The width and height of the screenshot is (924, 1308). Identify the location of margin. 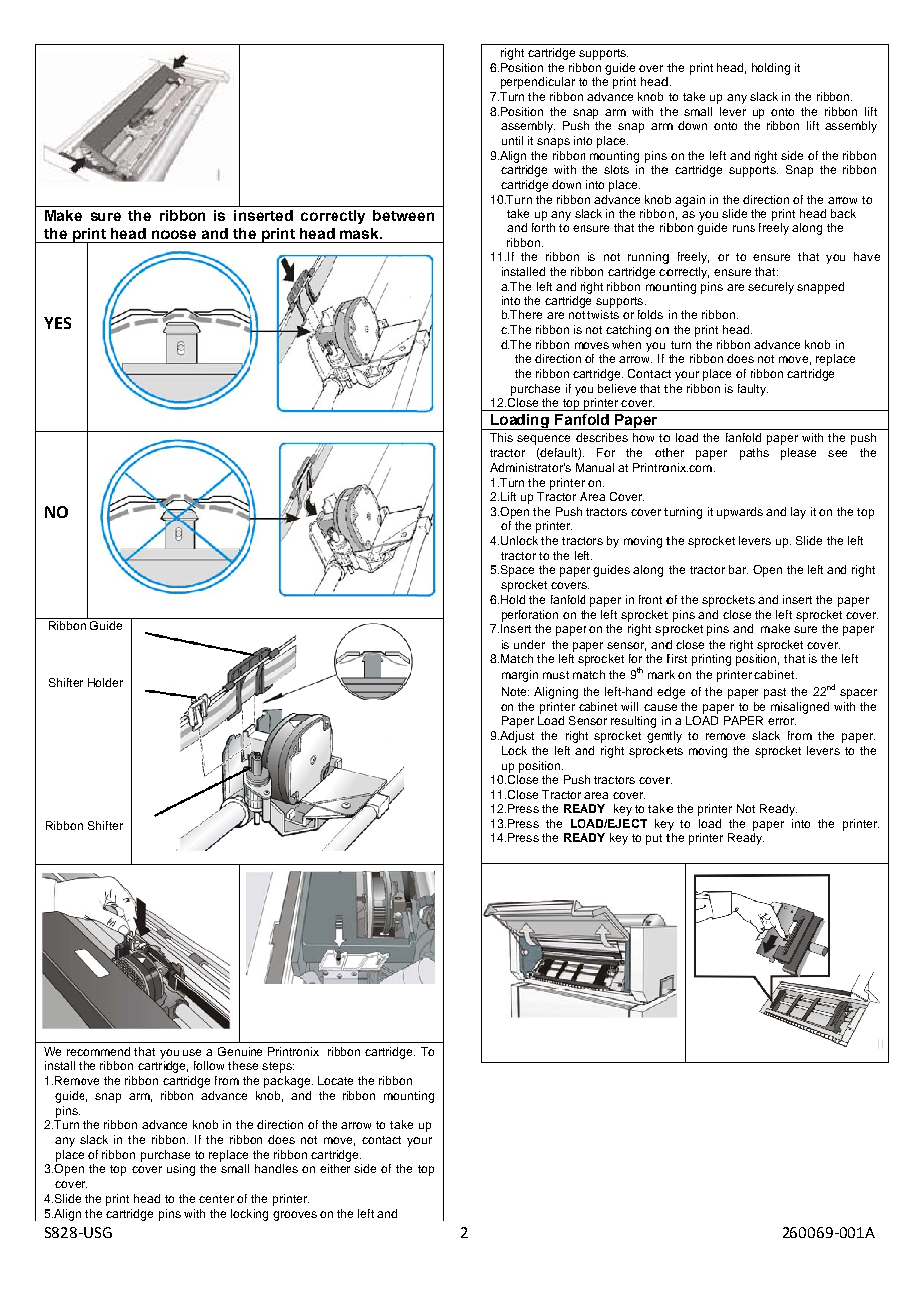
(520, 676).
